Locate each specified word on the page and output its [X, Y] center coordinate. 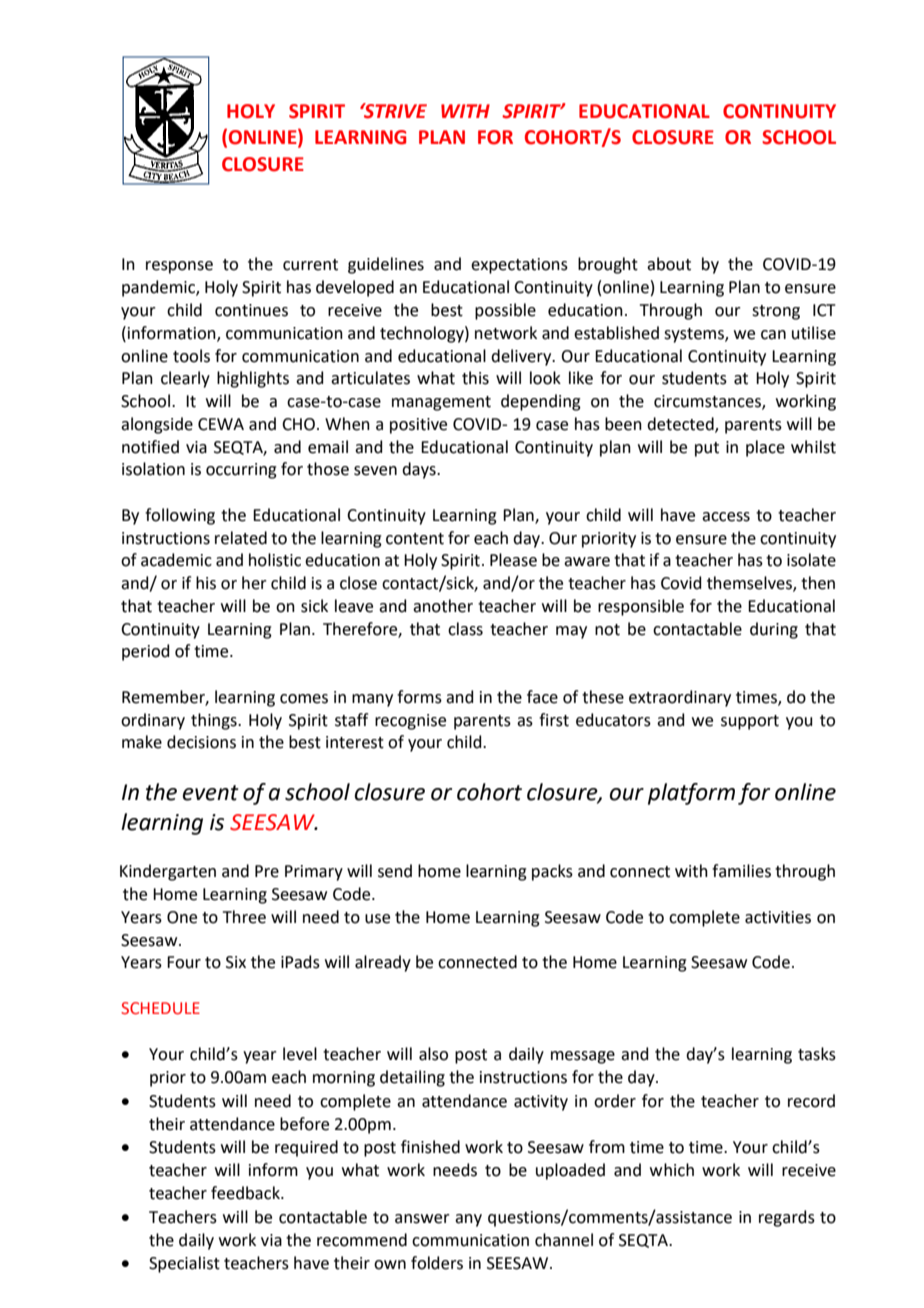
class [465, 629]
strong [776, 312]
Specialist [184, 1264]
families [741, 871]
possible [505, 311]
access [726, 517]
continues [251, 310]
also [433, 1054]
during [774, 630]
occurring [241, 471]
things [215, 721]
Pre [267, 871]
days [420, 470]
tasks [817, 1054]
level [300, 1054]
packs [552, 872]
